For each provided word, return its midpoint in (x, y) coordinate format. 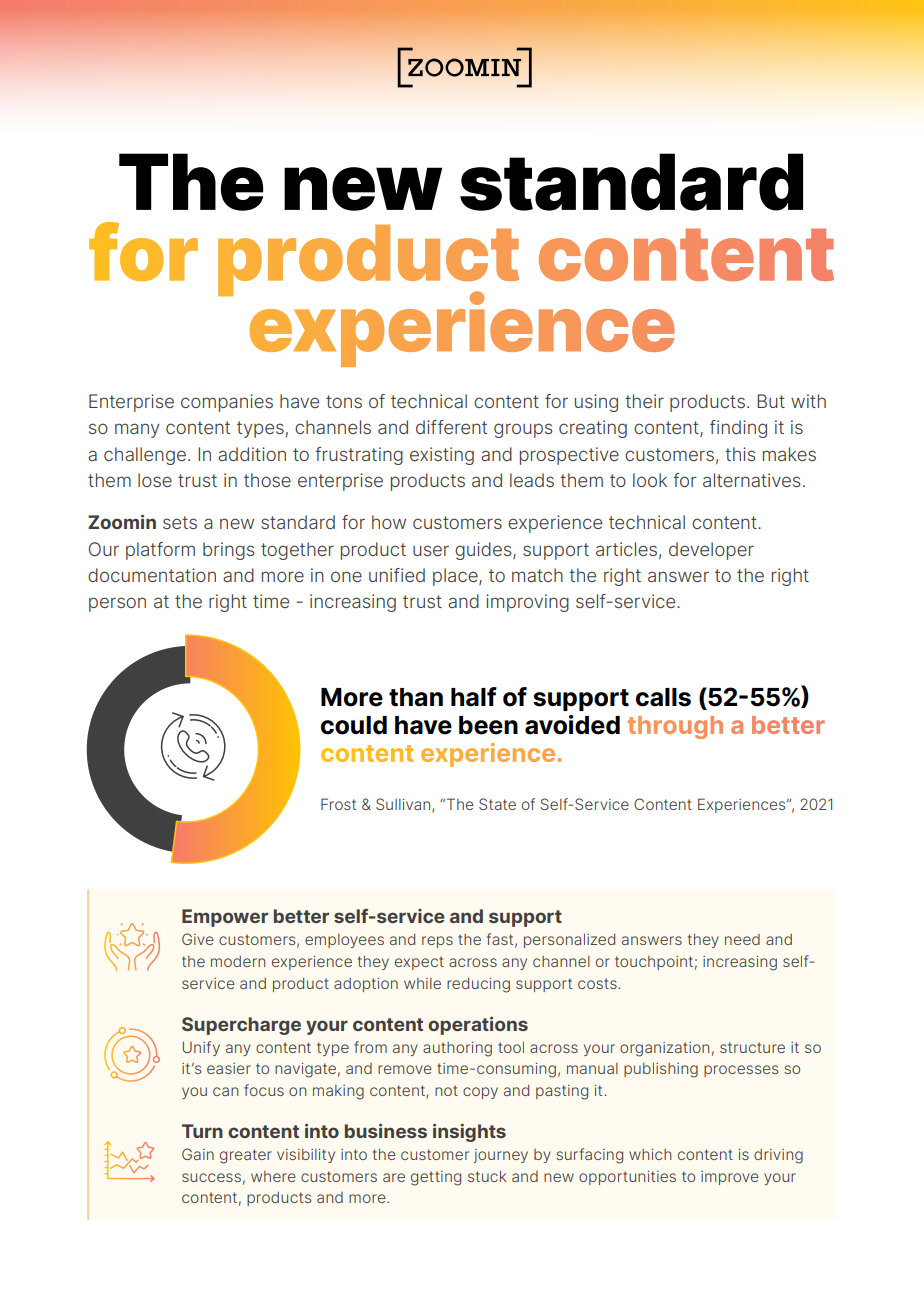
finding (738, 429)
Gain (198, 1154)
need (742, 939)
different (451, 427)
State (497, 804)
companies (227, 403)
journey (501, 1156)
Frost (338, 804)
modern (238, 961)
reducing (478, 985)
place (456, 577)
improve (730, 1178)
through (675, 727)
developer (711, 551)
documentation (152, 575)
